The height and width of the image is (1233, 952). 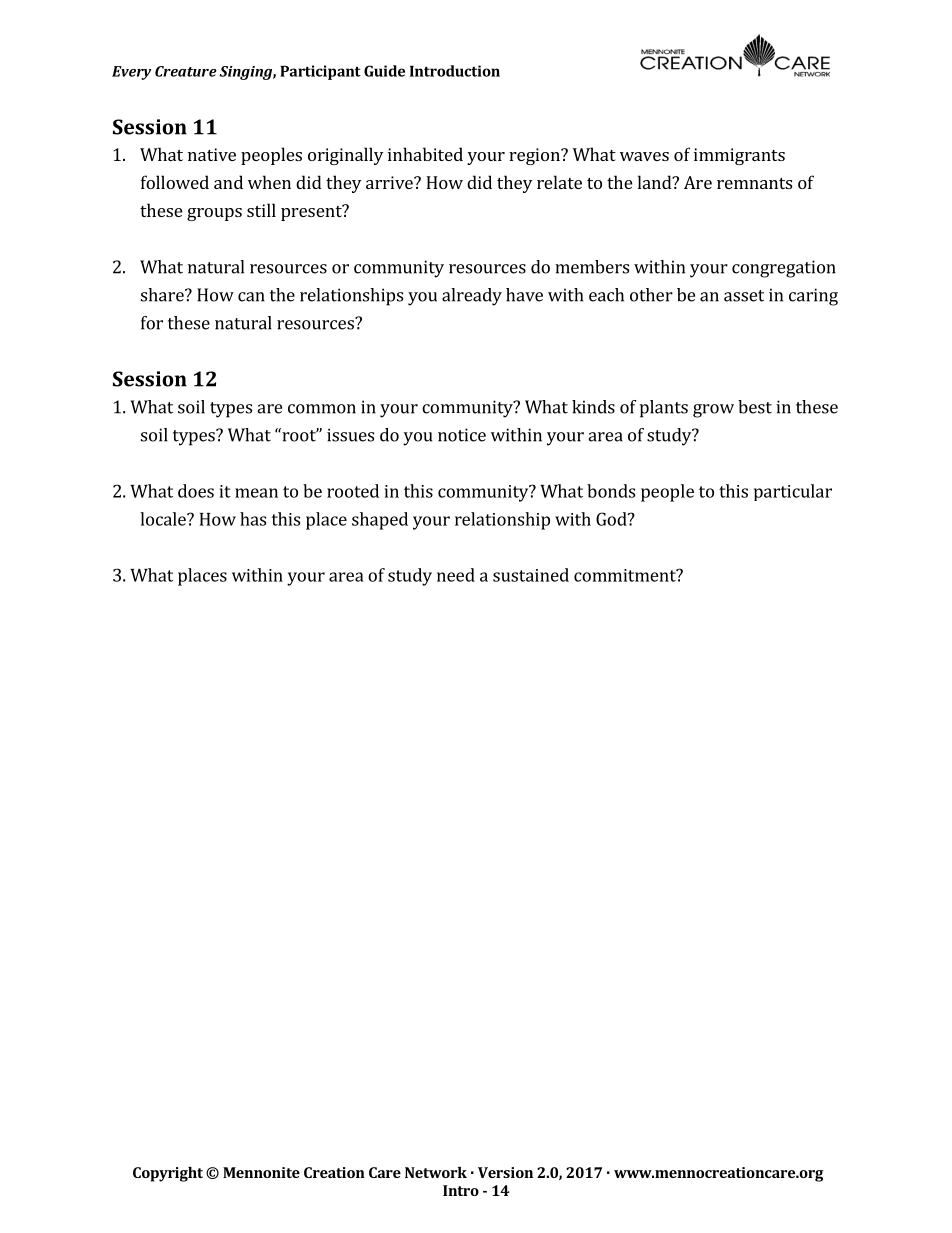 What do you see at coordinates (261, 1172) in the image?
I see `Mennonite` at bounding box center [261, 1172].
